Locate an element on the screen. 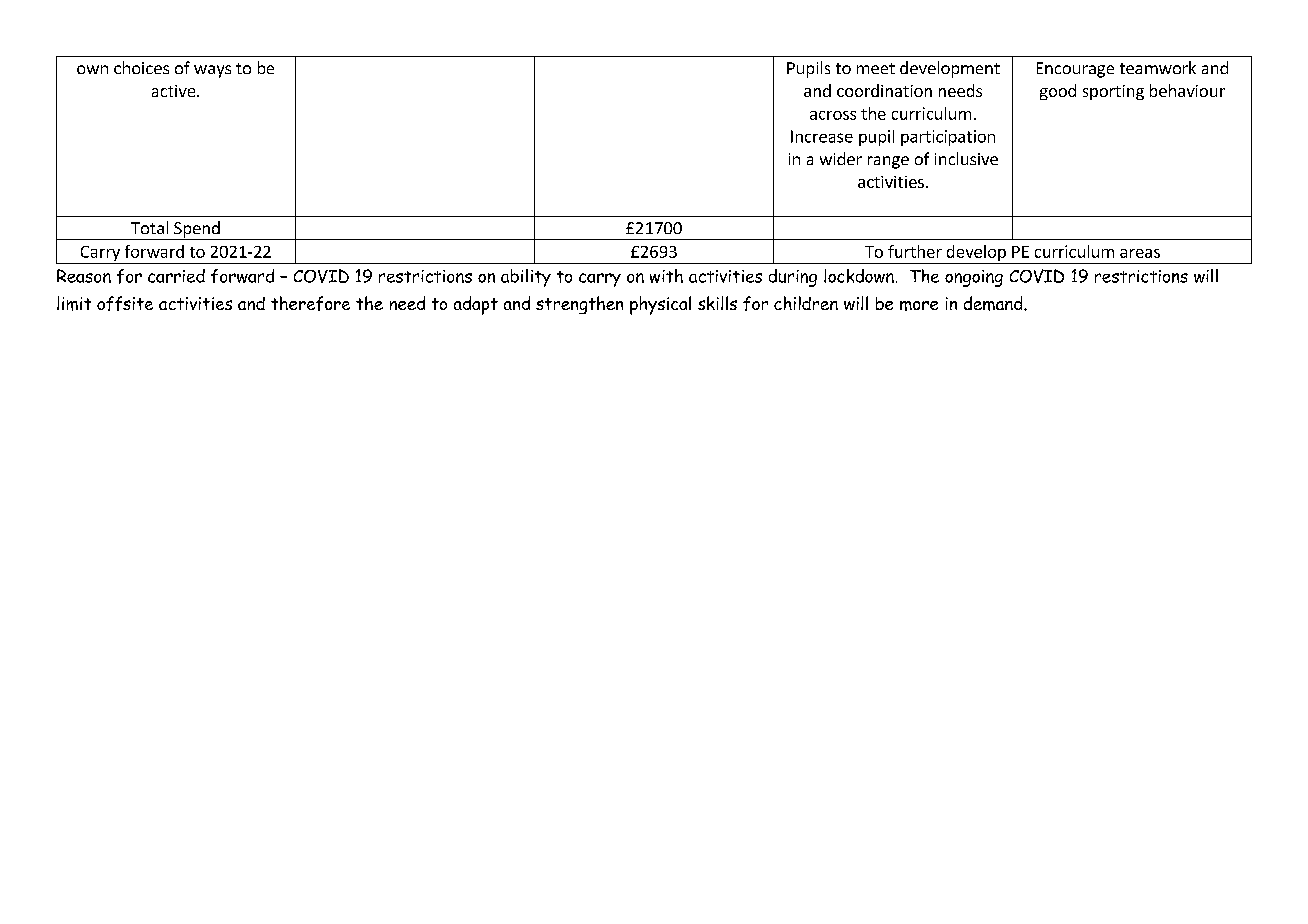 The width and height of the screenshot is (1308, 924). active is located at coordinates (175, 91).
